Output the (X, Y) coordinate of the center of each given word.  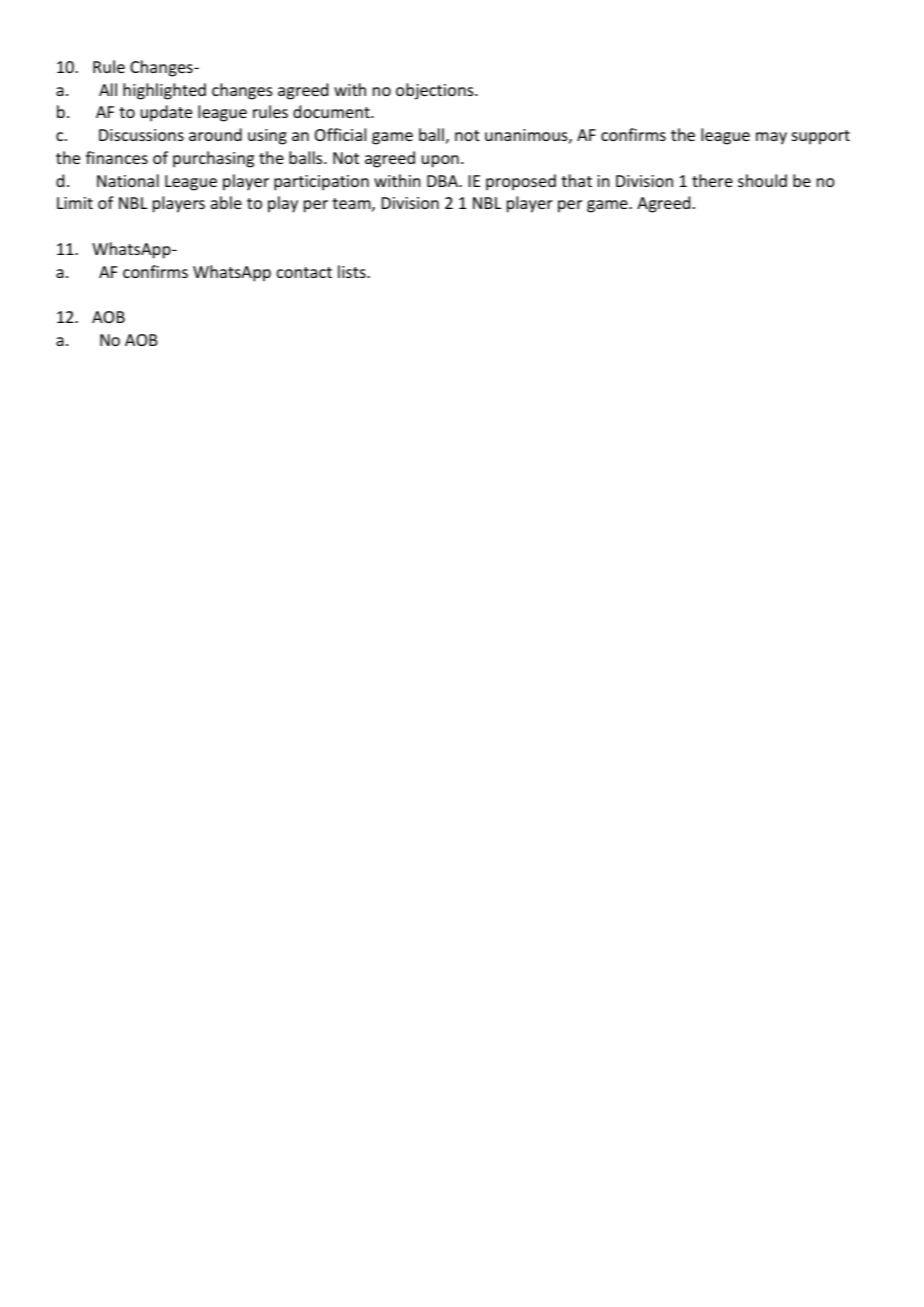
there (712, 180)
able (226, 202)
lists (353, 271)
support (821, 137)
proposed (521, 182)
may (771, 138)
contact (304, 272)
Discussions (141, 135)
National (128, 180)
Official (340, 134)
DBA (443, 181)
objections (436, 91)
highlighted (164, 91)
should (762, 180)
